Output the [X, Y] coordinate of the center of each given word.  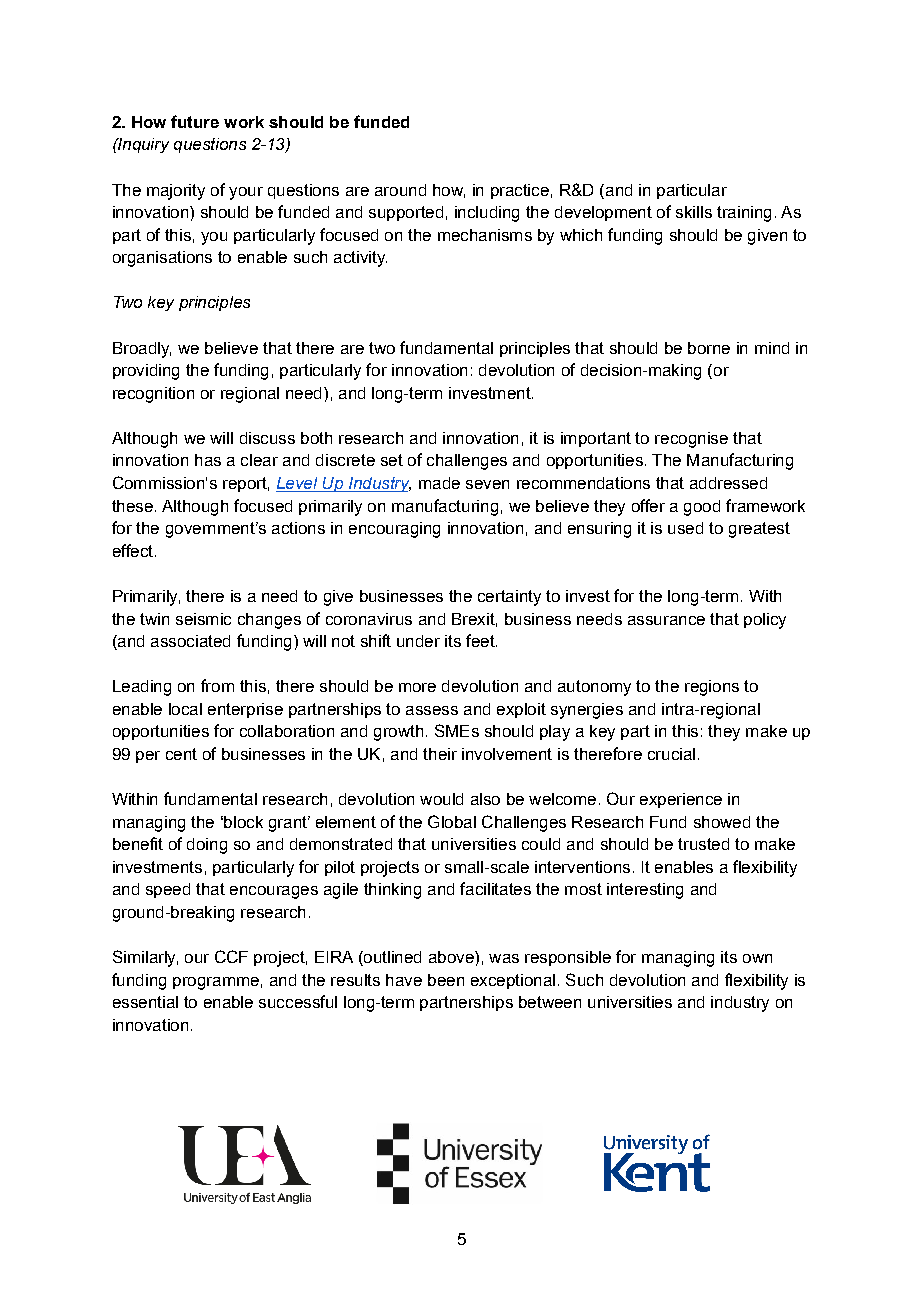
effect [133, 550]
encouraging [394, 530]
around [400, 190]
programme [216, 983]
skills [694, 212]
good [702, 508]
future [195, 121]
